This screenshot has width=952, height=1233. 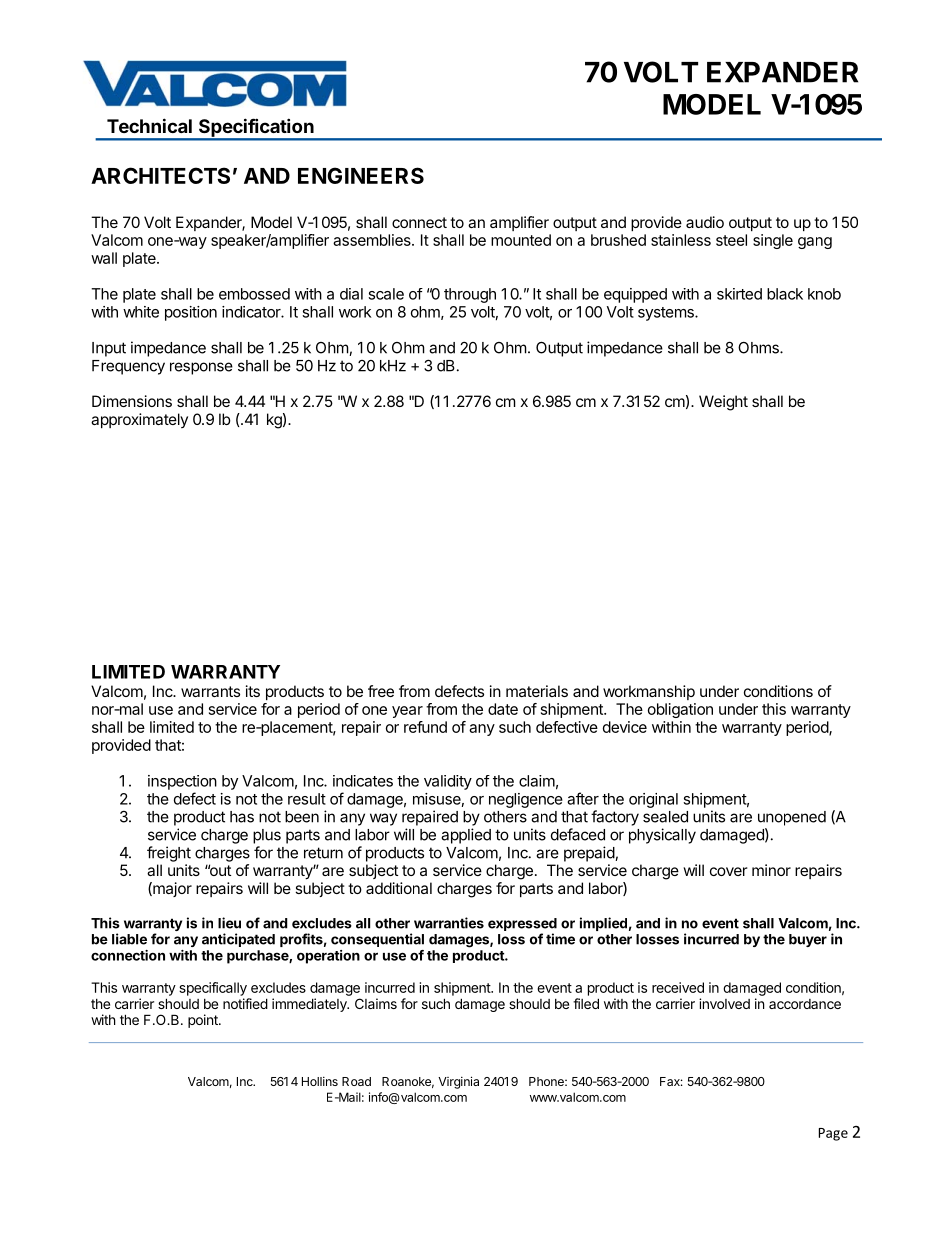 I want to click on point, so click(x=204, y=1021).
